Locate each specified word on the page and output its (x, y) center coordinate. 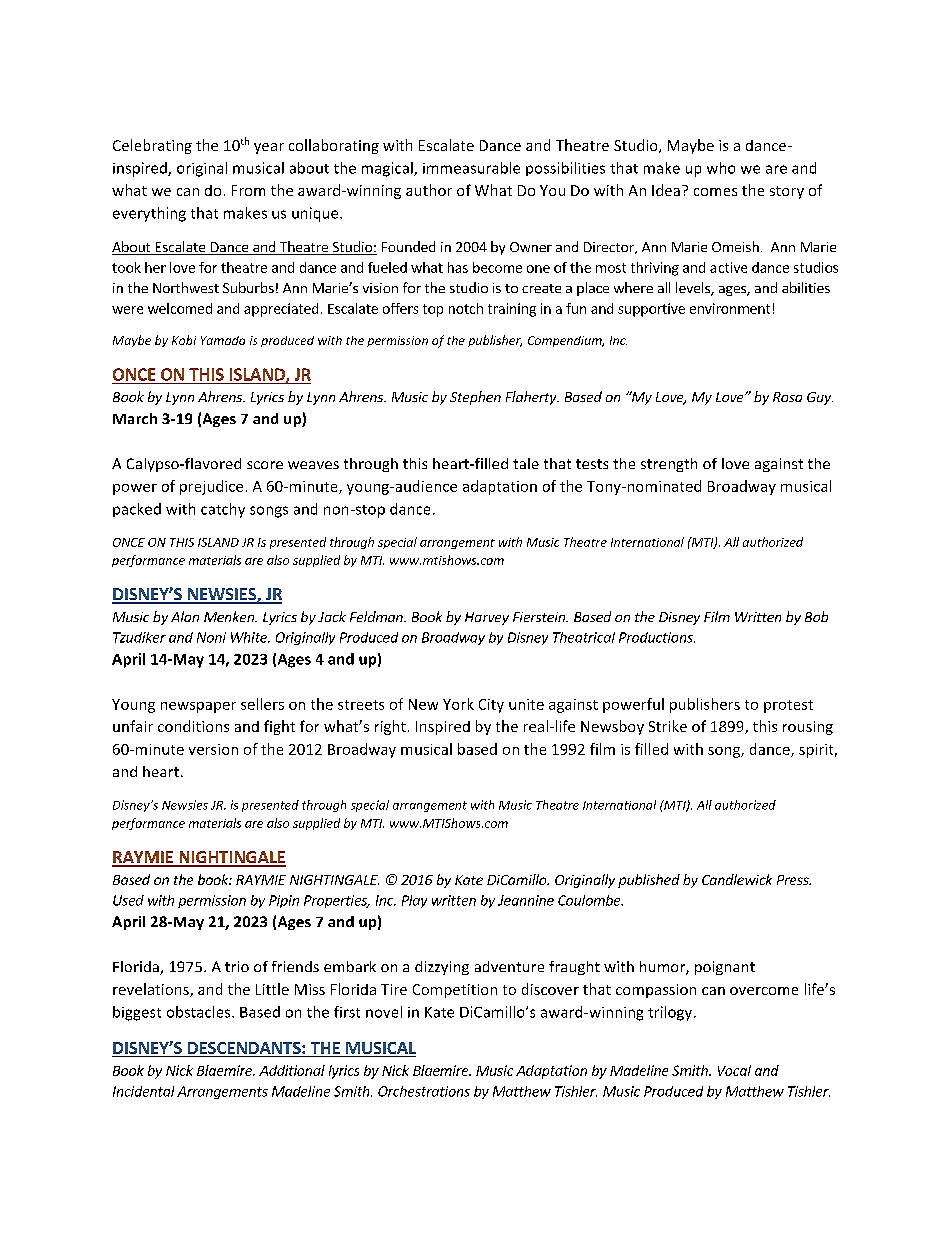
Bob (816, 616)
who (721, 168)
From (248, 190)
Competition (455, 991)
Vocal (734, 1070)
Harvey (487, 618)
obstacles (200, 1012)
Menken (230, 616)
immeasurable (471, 168)
